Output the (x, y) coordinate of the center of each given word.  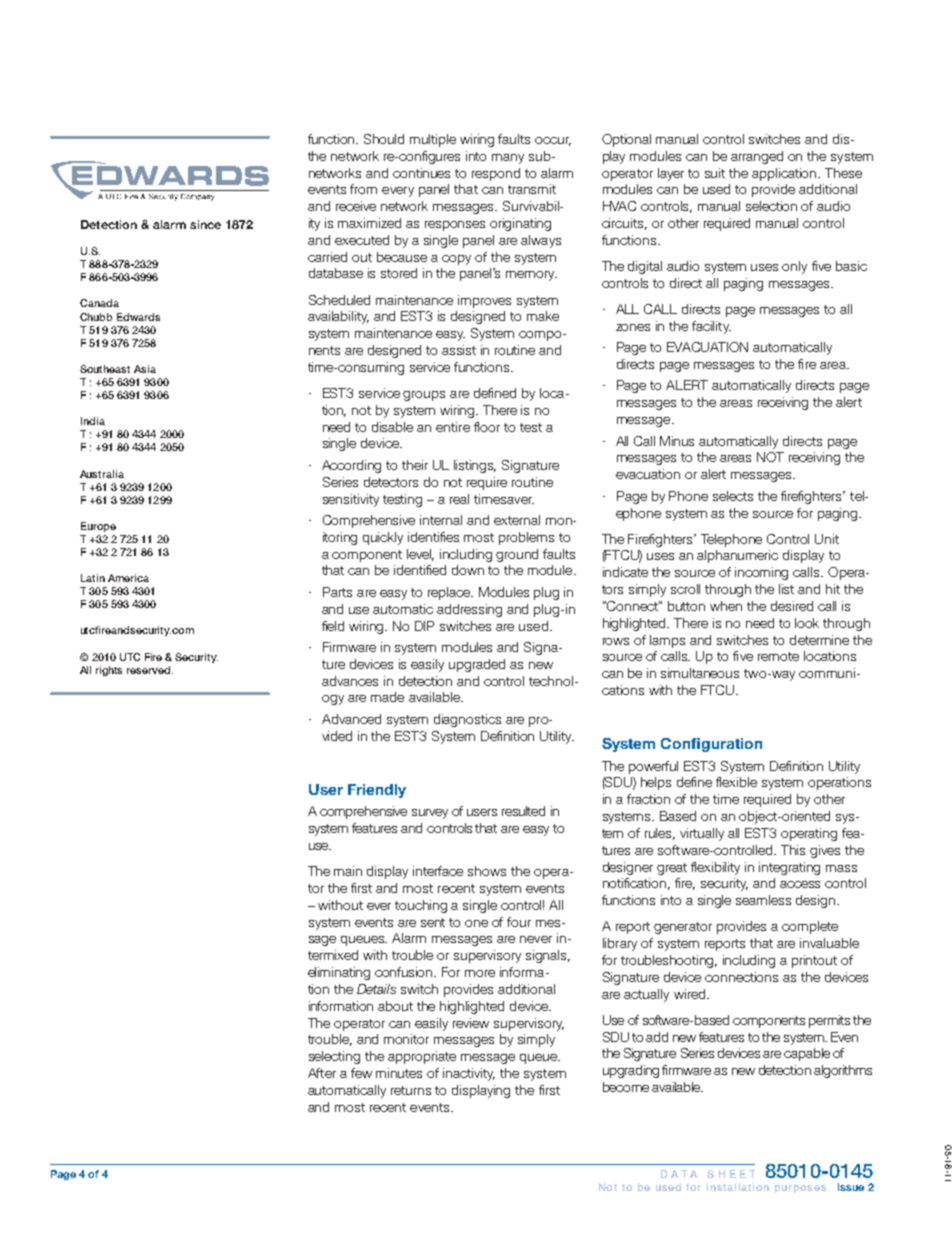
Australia (102, 474)
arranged (757, 157)
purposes (800, 1189)
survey (430, 814)
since (205, 224)
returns (411, 1090)
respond (496, 174)
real (459, 499)
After (322, 1073)
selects (733, 496)
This (793, 850)
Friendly (377, 791)
